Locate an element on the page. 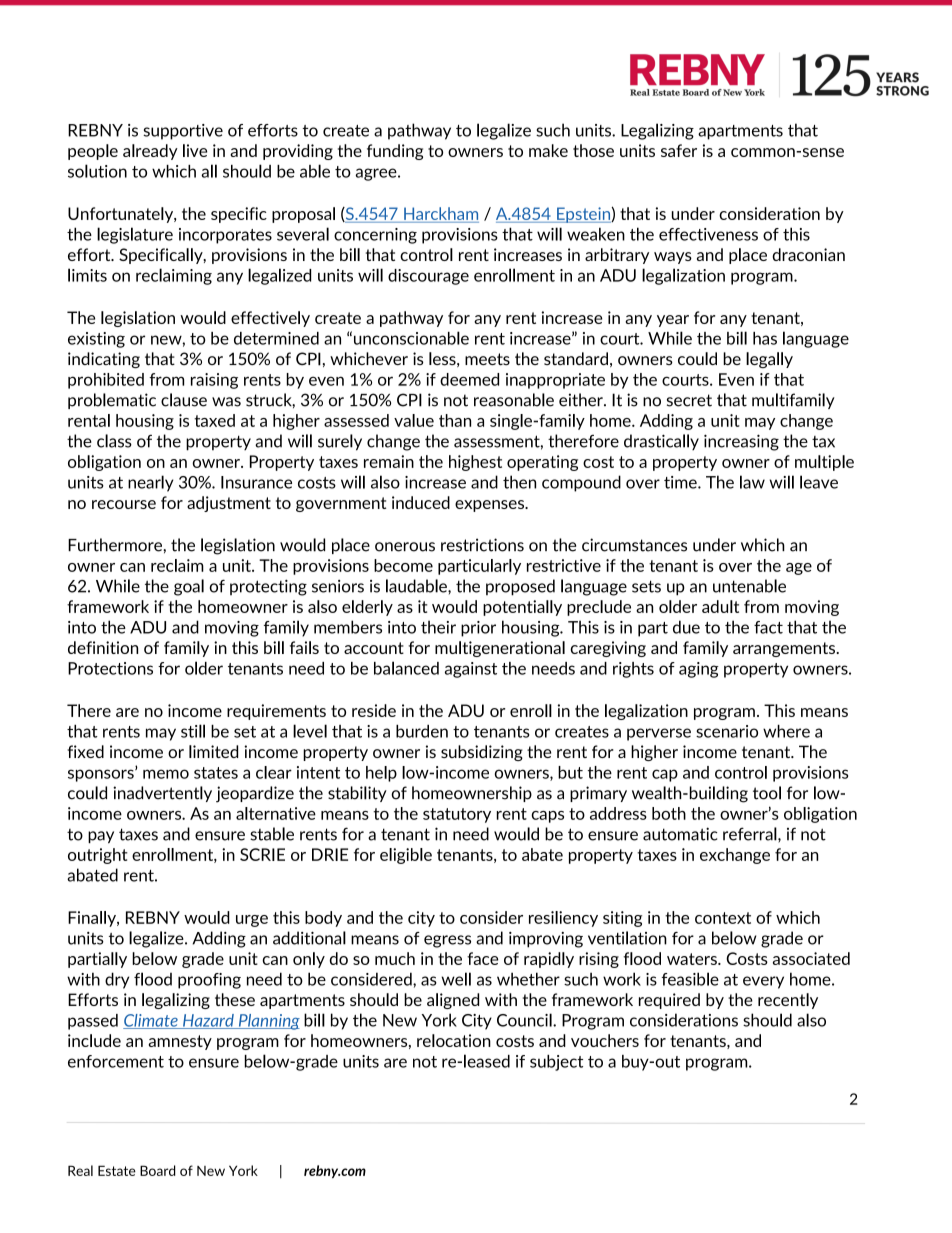 Image resolution: width=952 pixels, height=1233 pixels. funding is located at coordinates (395, 152).
